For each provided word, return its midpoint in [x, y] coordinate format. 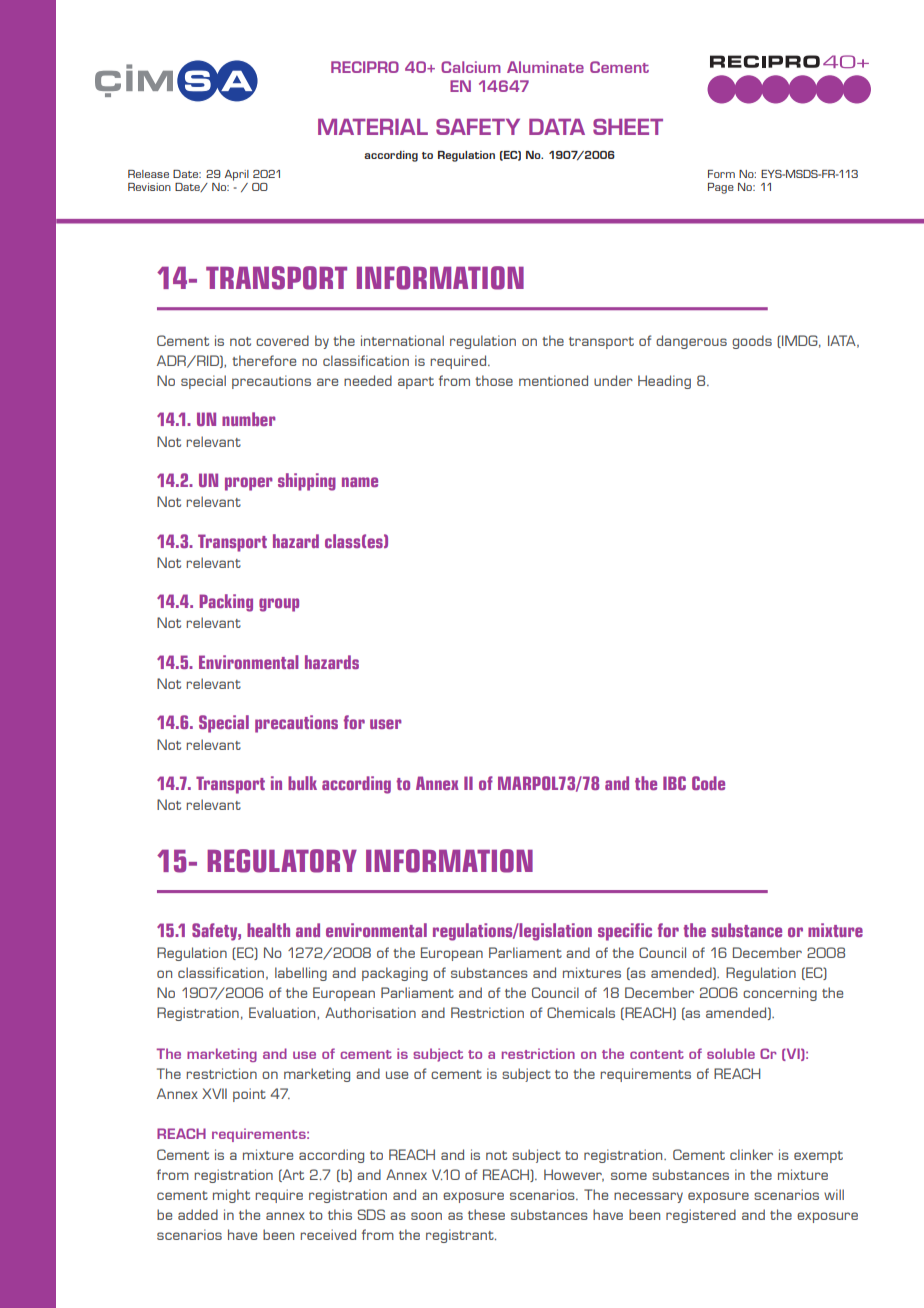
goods [752, 342]
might [231, 1196]
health [268, 930]
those [494, 380]
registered [701, 1216]
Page [721, 188]
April [237, 175]
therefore [264, 360]
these [486, 1214]
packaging [395, 974]
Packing [226, 603]
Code [708, 783]
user [386, 724]
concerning [780, 994]
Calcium [471, 67]
